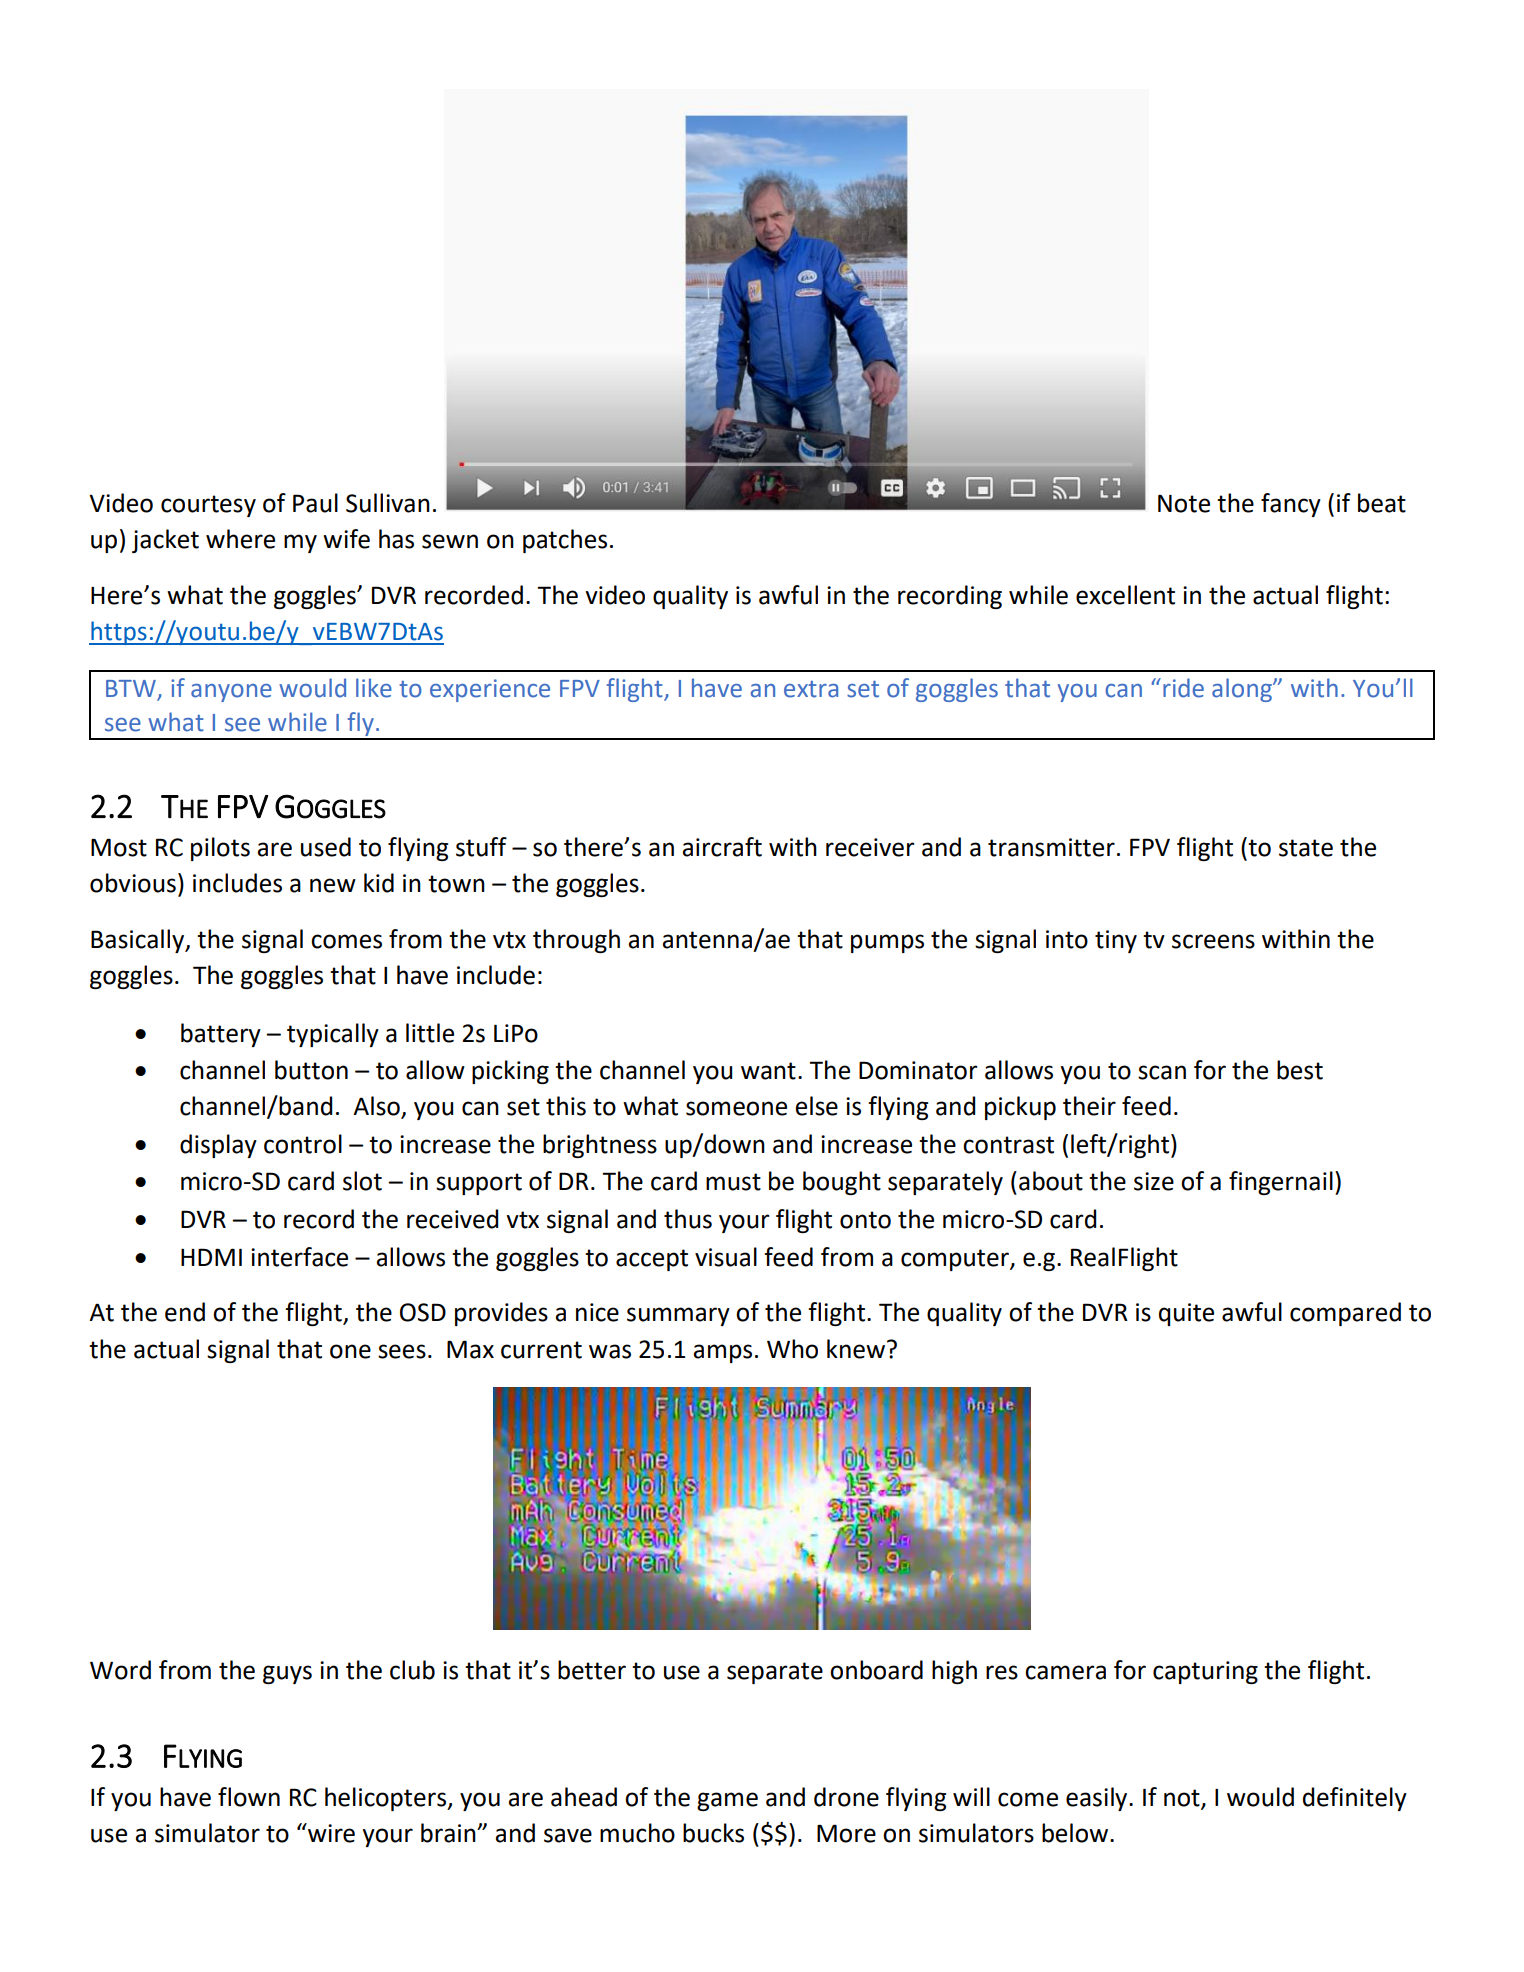  What do you see at coordinates (727, 1801) in the image?
I see `game` at bounding box center [727, 1801].
